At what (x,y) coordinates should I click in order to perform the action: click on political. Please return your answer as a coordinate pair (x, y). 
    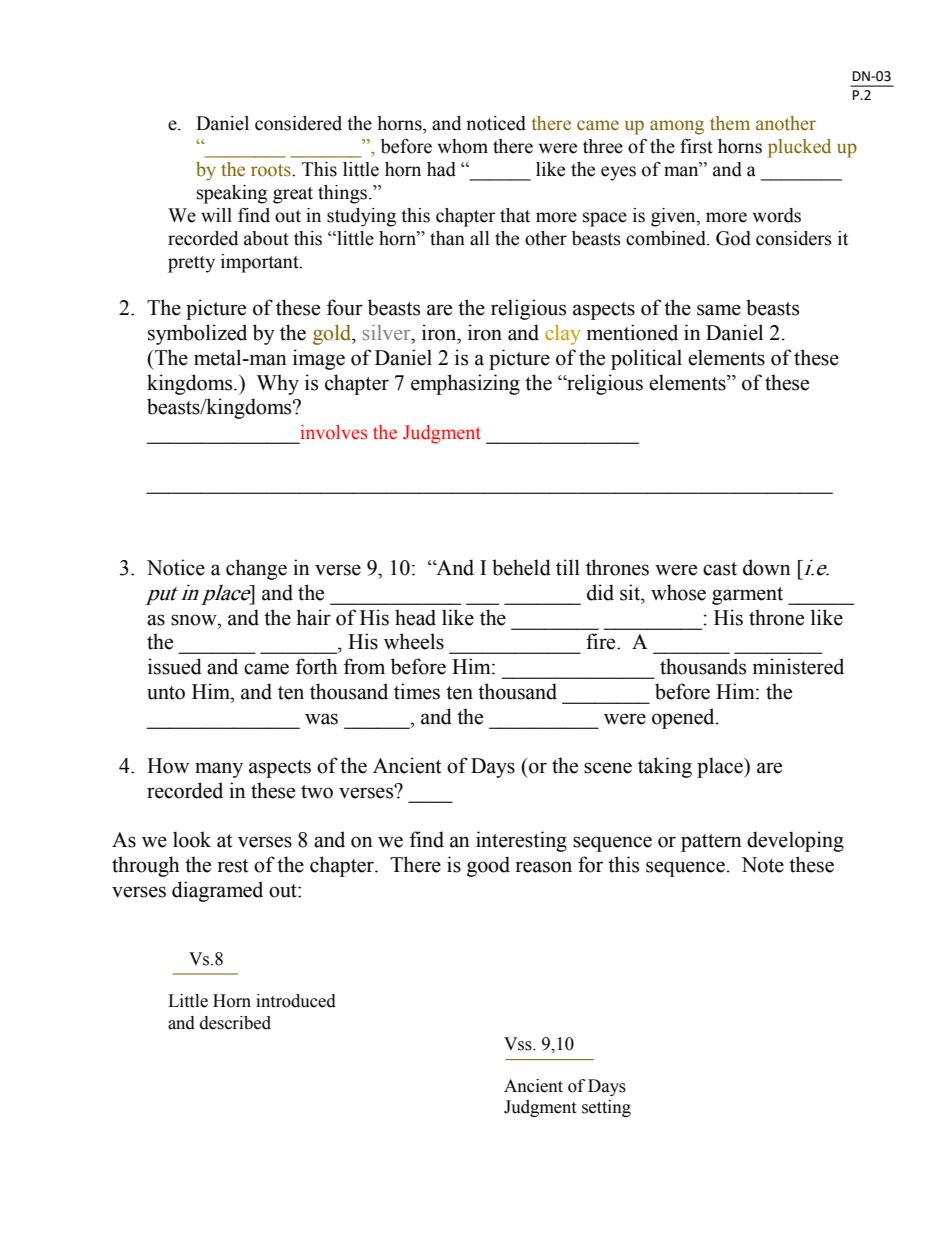
    Looking at the image, I should click on (646, 359).
